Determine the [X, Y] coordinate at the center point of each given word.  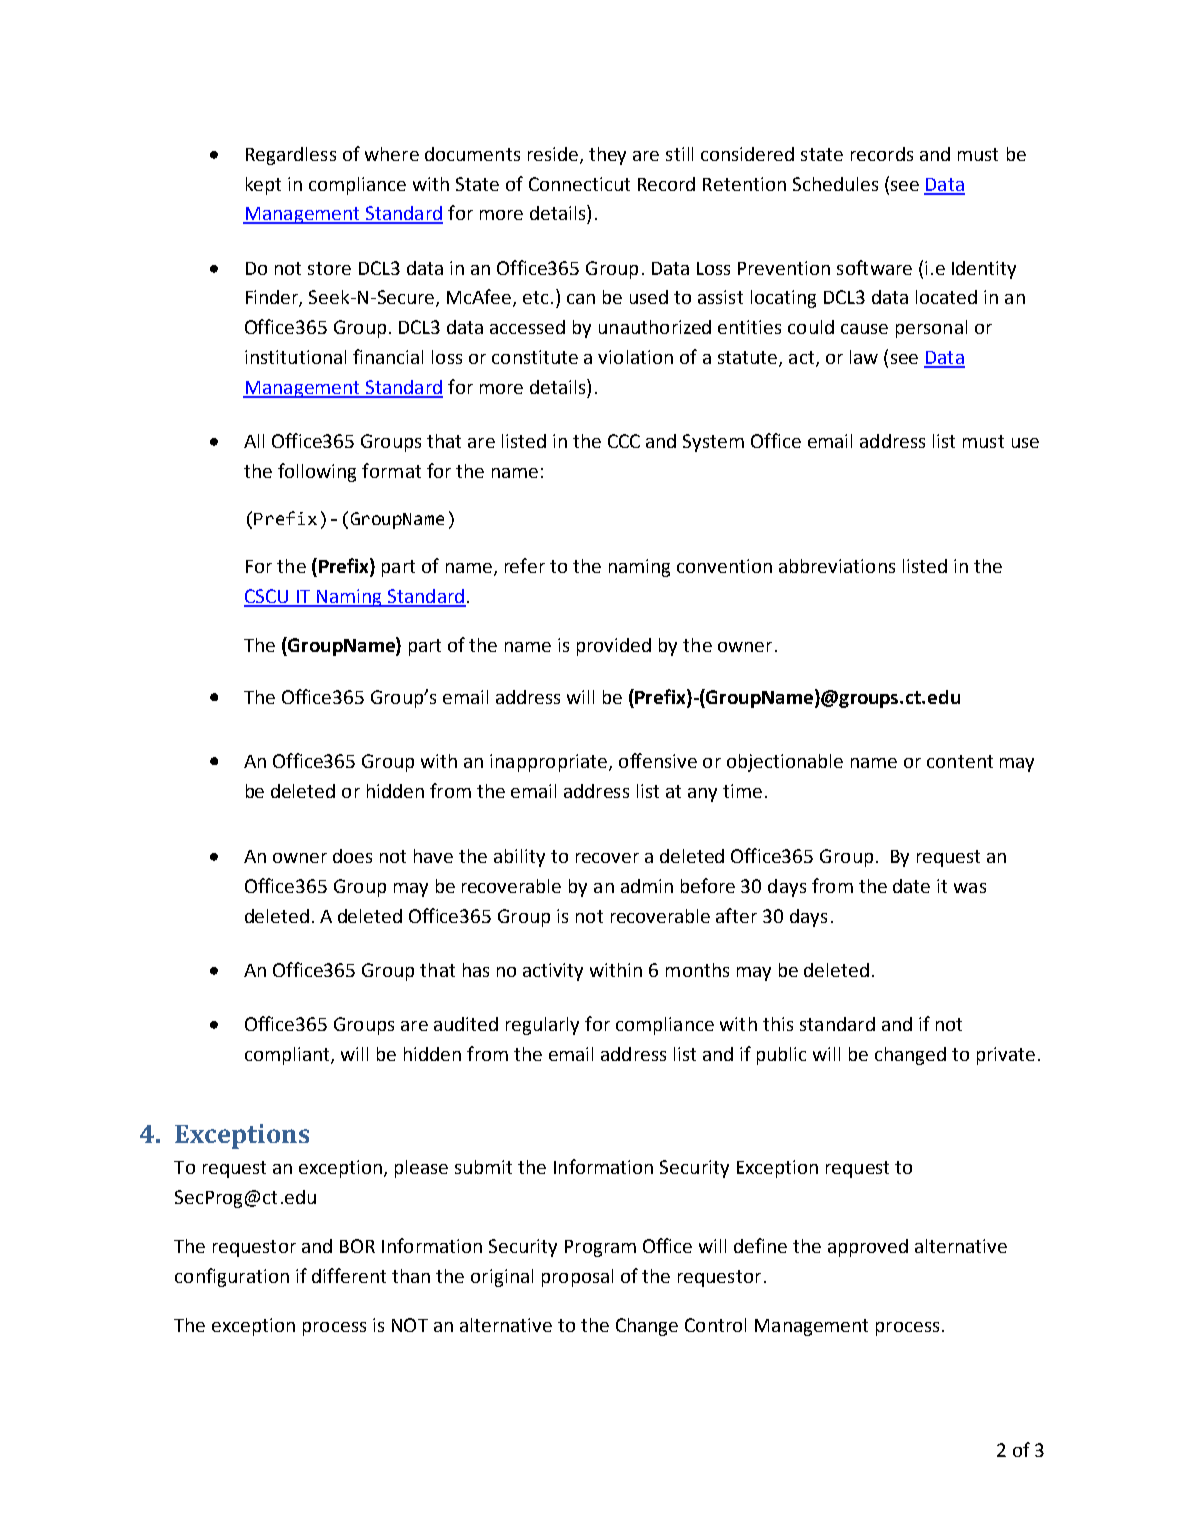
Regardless [291, 156]
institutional [295, 357]
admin [647, 886]
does [352, 856]
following [317, 472]
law [864, 357]
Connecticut [579, 184]
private [1006, 1056]
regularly [542, 1026]
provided [614, 647]
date [911, 886]
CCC [624, 441]
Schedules [835, 184]
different [349, 1275]
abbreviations [837, 566]
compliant [288, 1056]
